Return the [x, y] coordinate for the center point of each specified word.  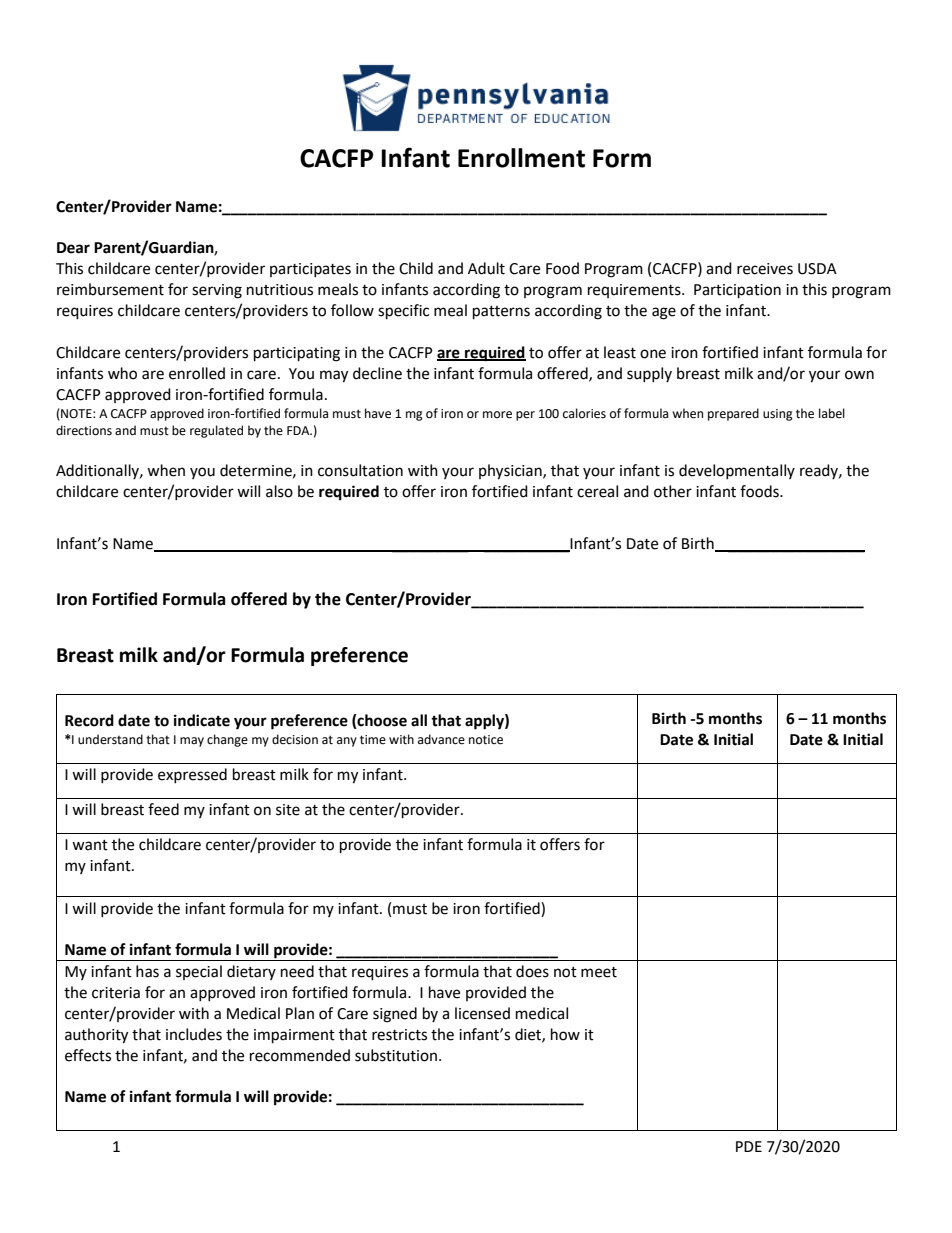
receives [765, 269]
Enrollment [521, 158]
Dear [73, 248]
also [279, 491]
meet [599, 972]
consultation [360, 470]
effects [88, 1055]
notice [486, 740]
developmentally [737, 471]
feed [163, 809]
